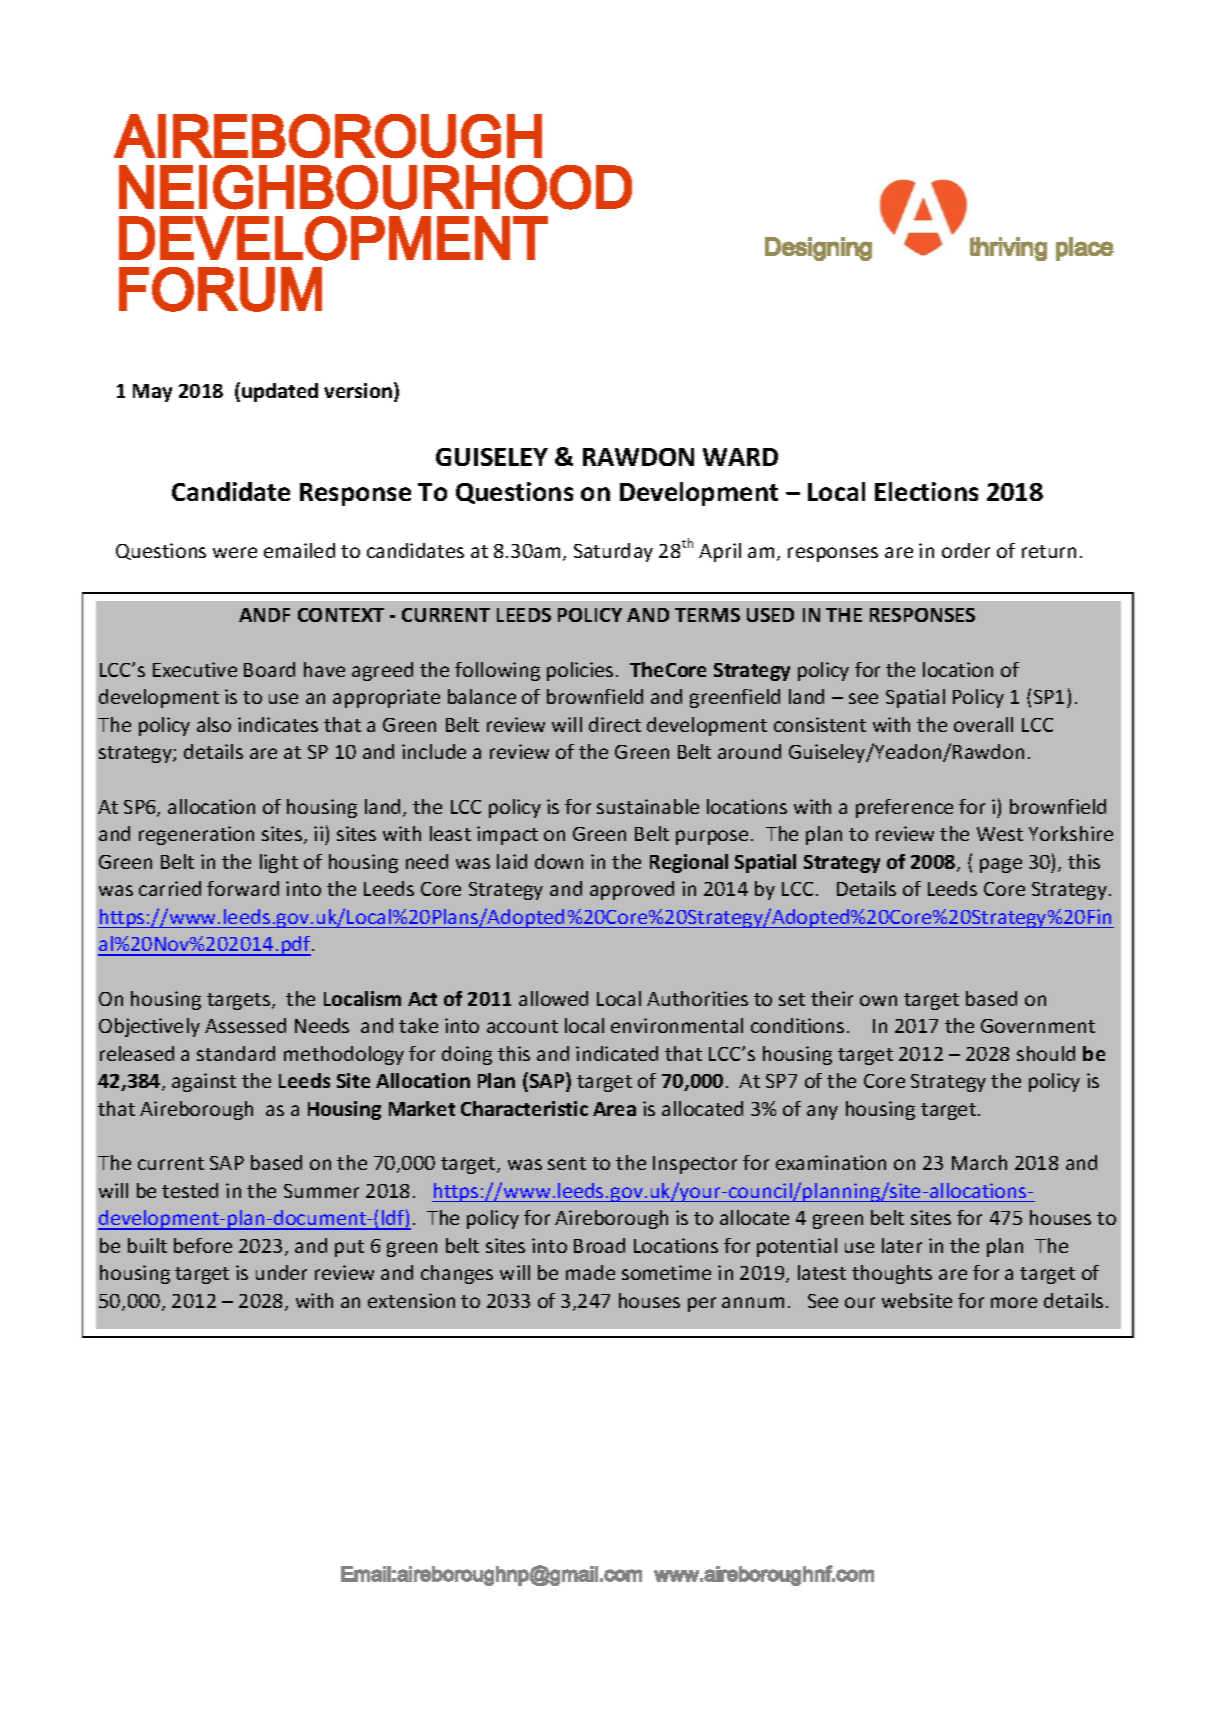 This screenshot has height=1719, width=1216. Describe the element at coordinates (235, 552) in the screenshot. I see `were` at that location.
